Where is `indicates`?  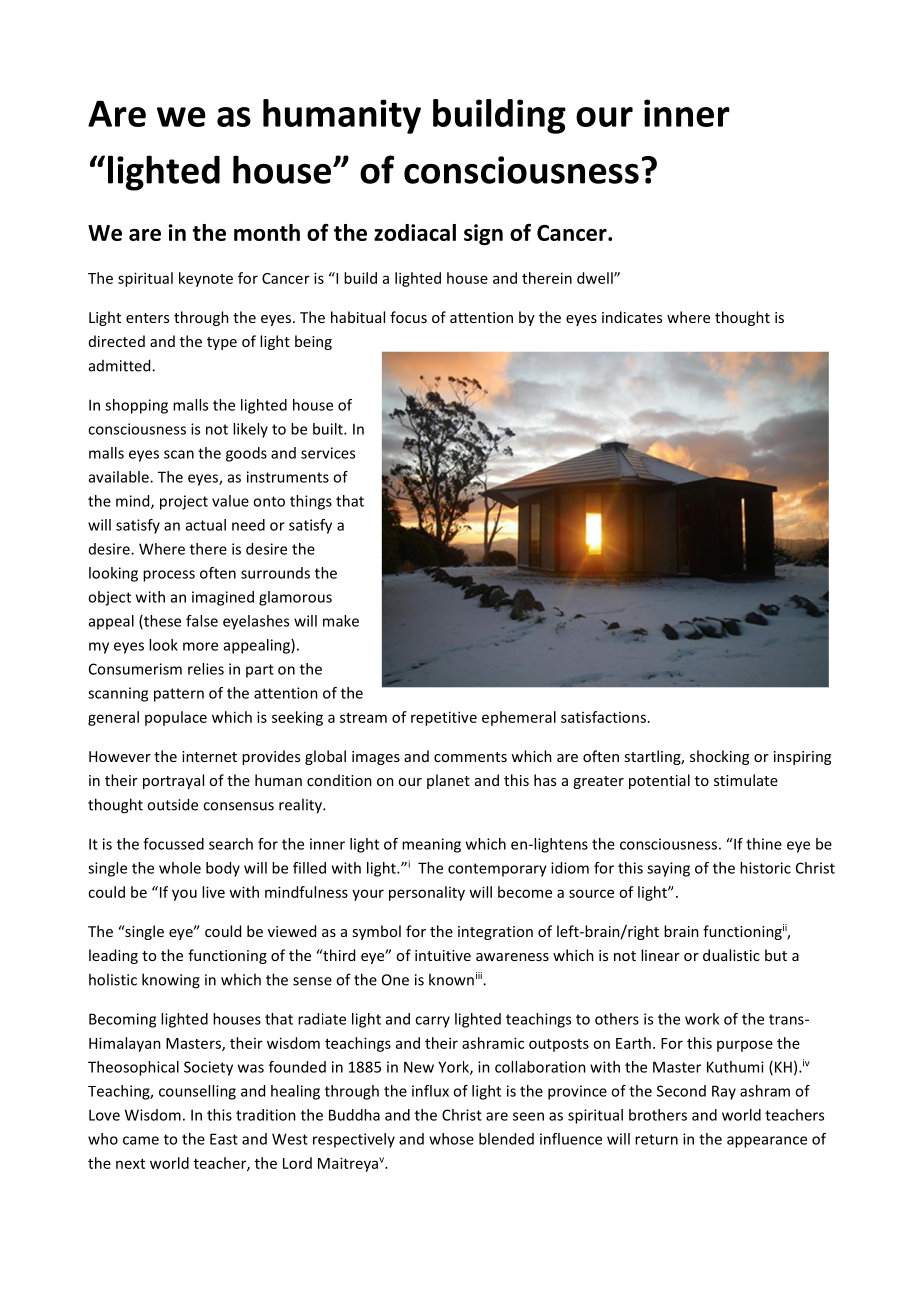 indicates is located at coordinates (632, 317).
